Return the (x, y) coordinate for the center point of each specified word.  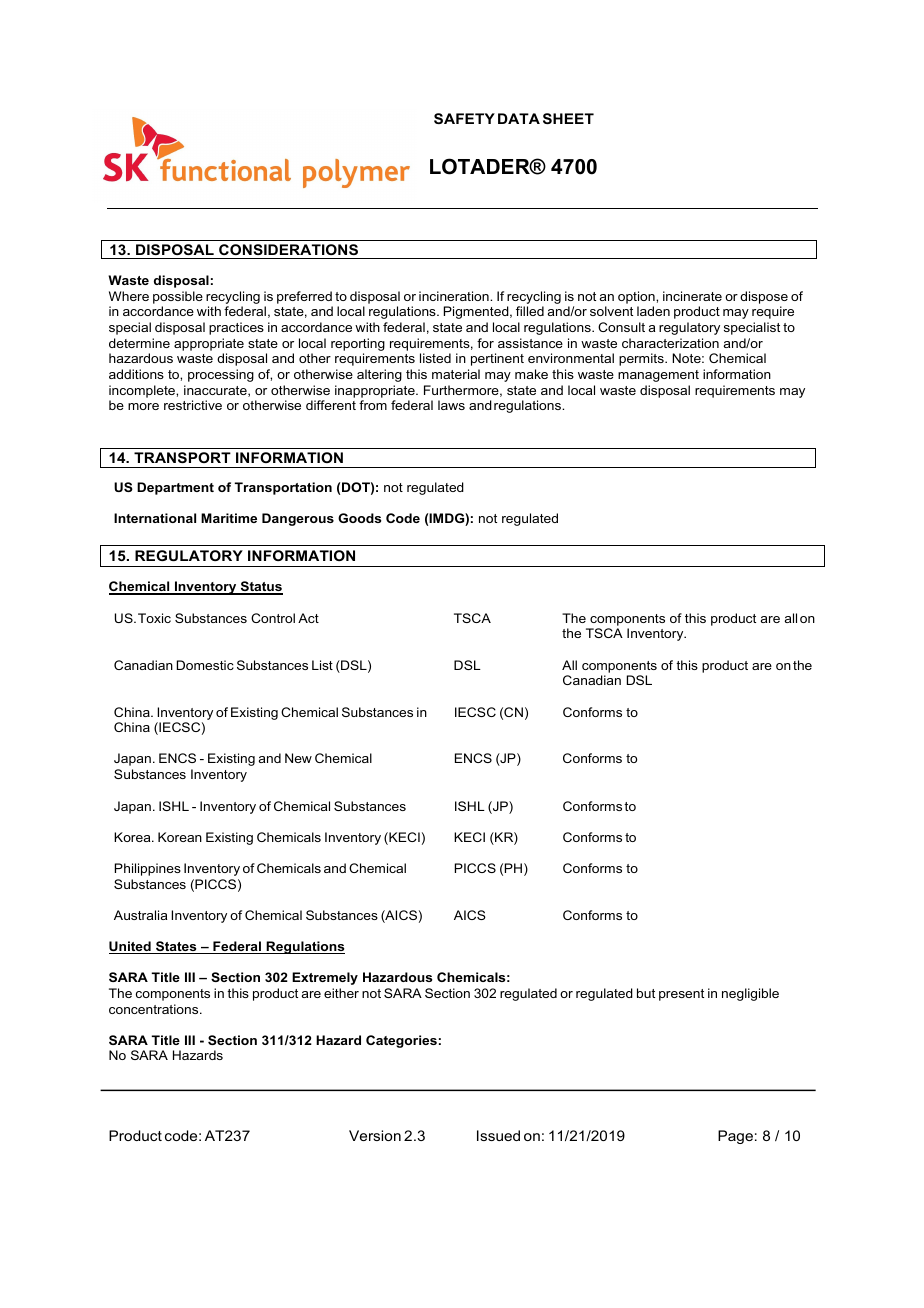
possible (178, 297)
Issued (498, 1135)
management (658, 376)
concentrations (155, 1009)
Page (735, 1137)
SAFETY (464, 118)
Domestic (205, 665)
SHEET (568, 118)
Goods (359, 518)
